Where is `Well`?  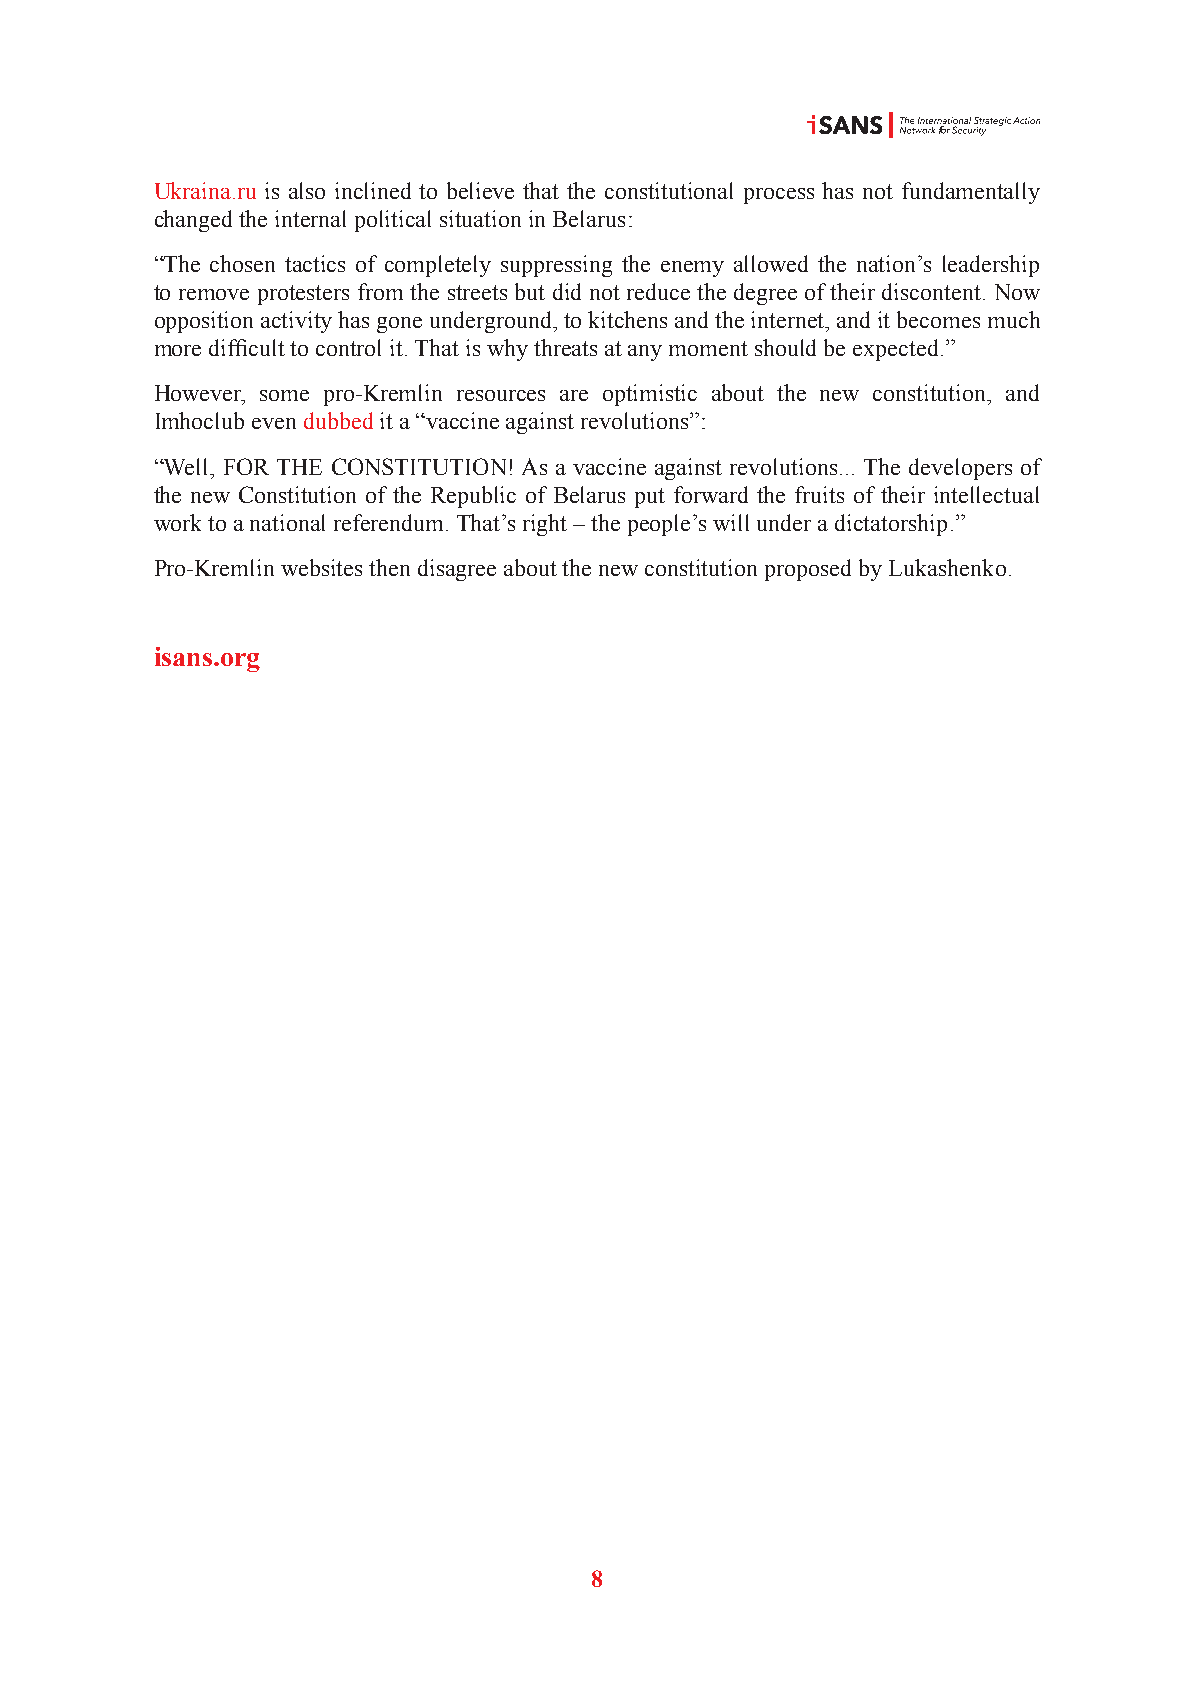
Well is located at coordinates (186, 466).
